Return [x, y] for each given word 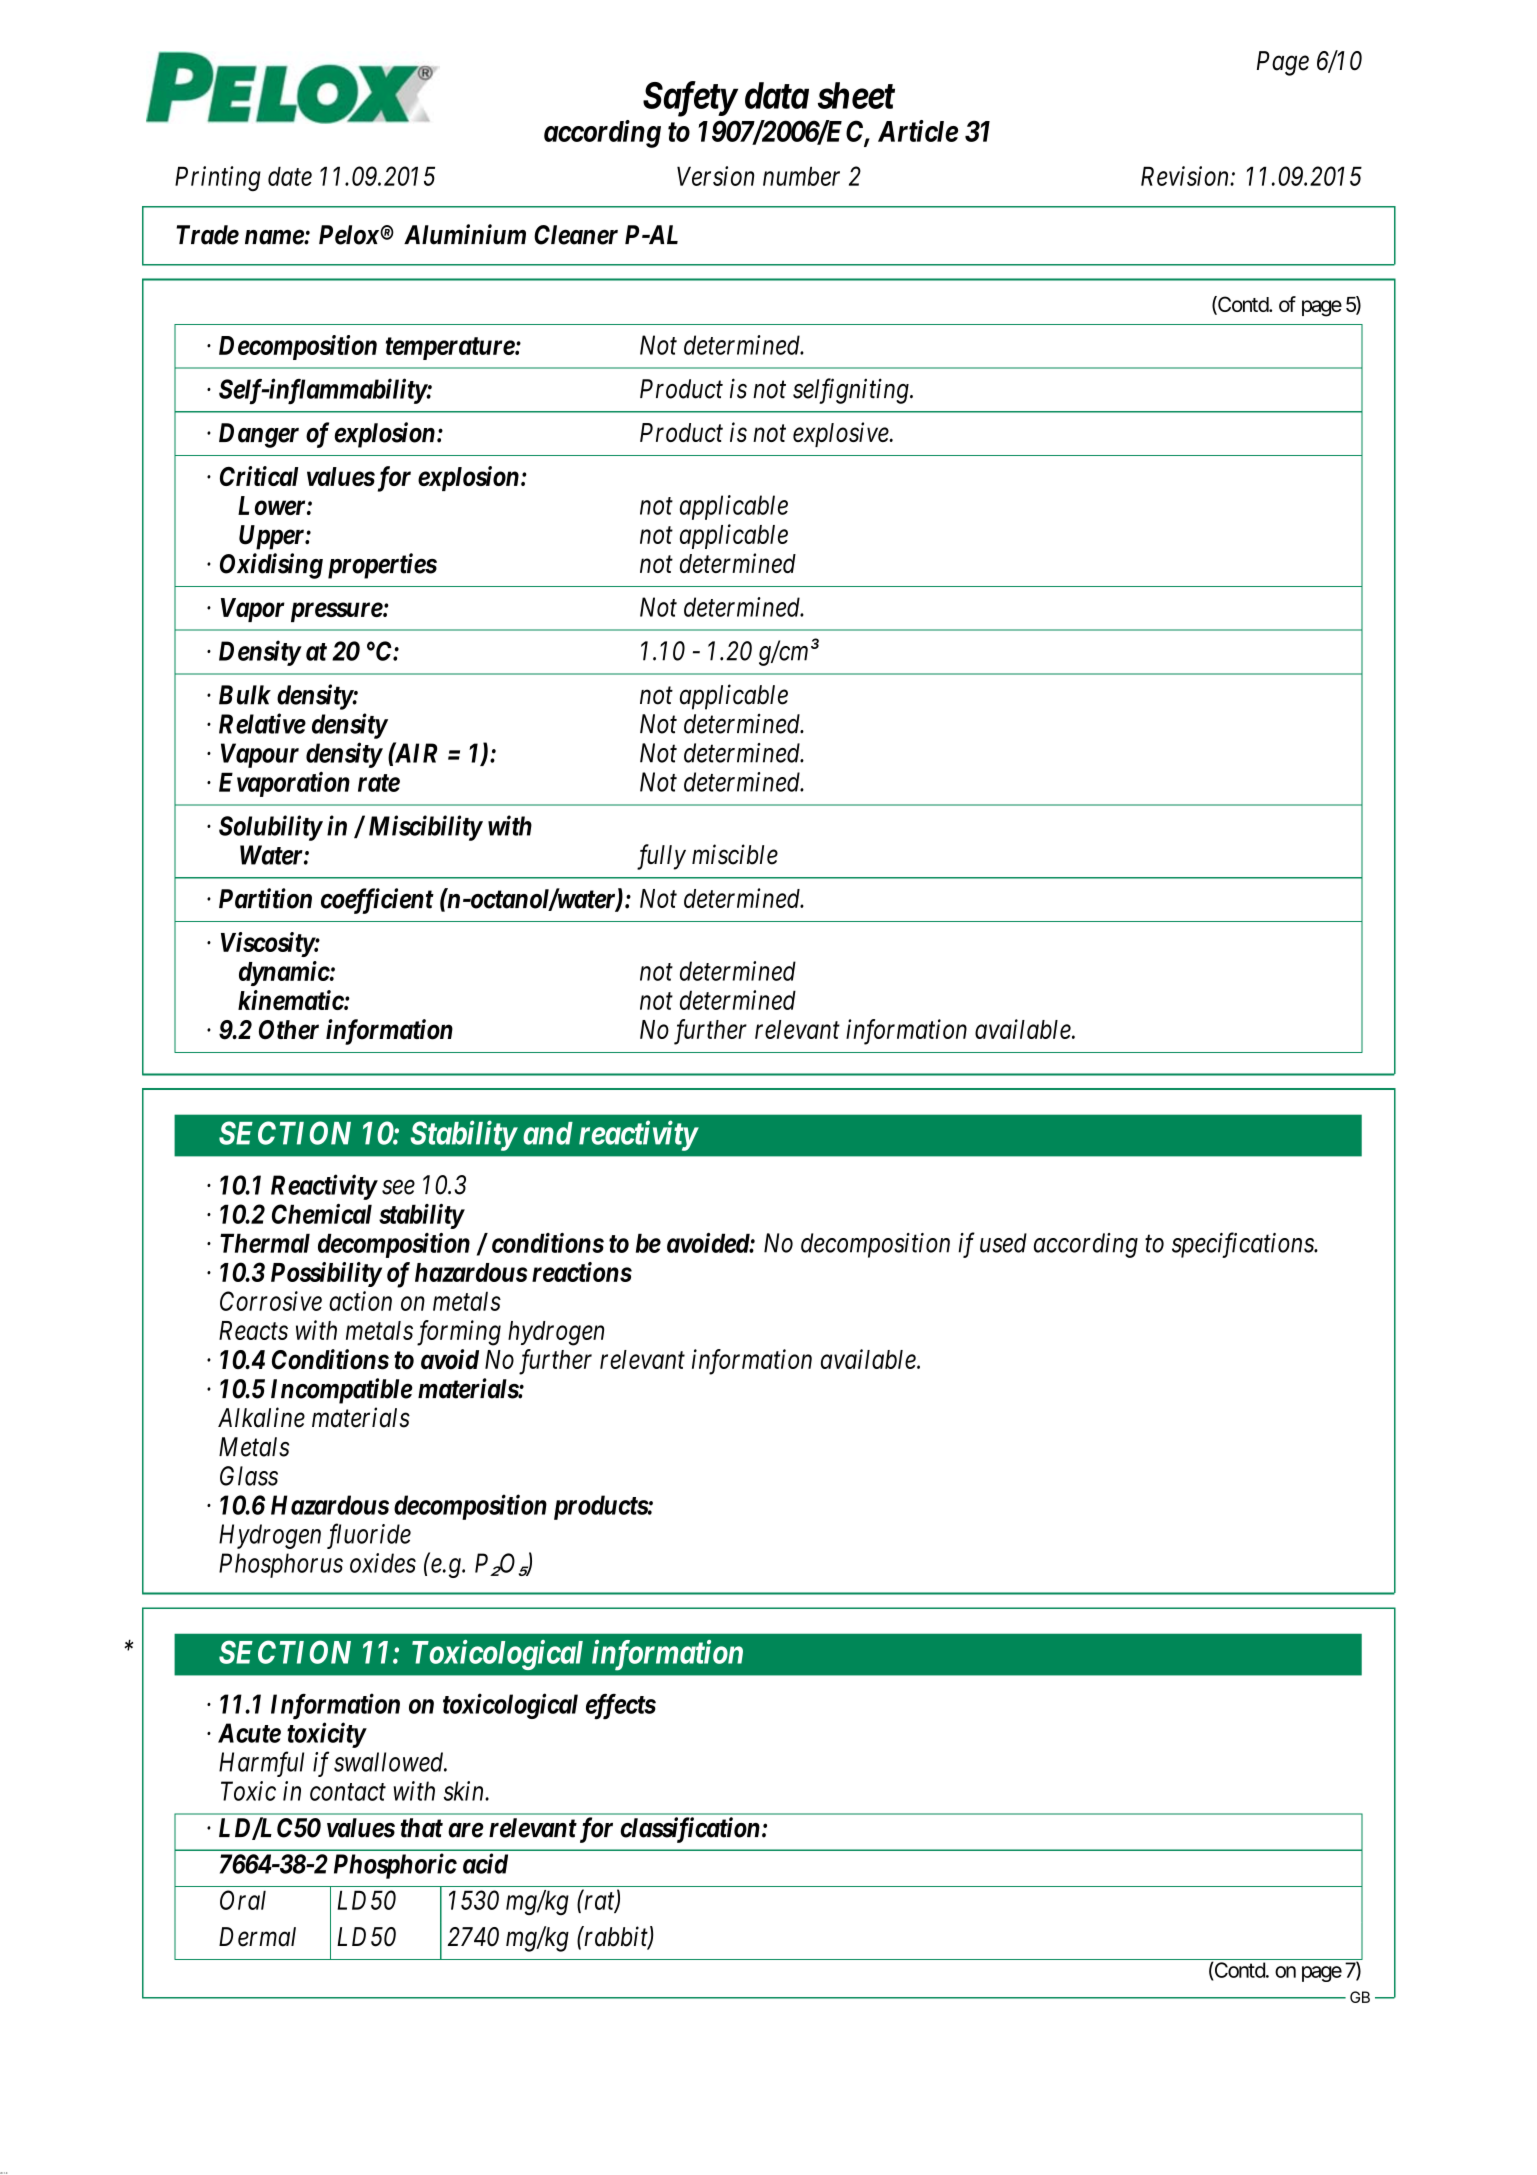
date [290, 176]
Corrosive [271, 1301]
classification [690, 1830]
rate [379, 783]
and [548, 1133]
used [1003, 1243]
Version [715, 176]
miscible [735, 854]
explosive [842, 434]
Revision [1186, 176]
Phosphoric [395, 1866]
